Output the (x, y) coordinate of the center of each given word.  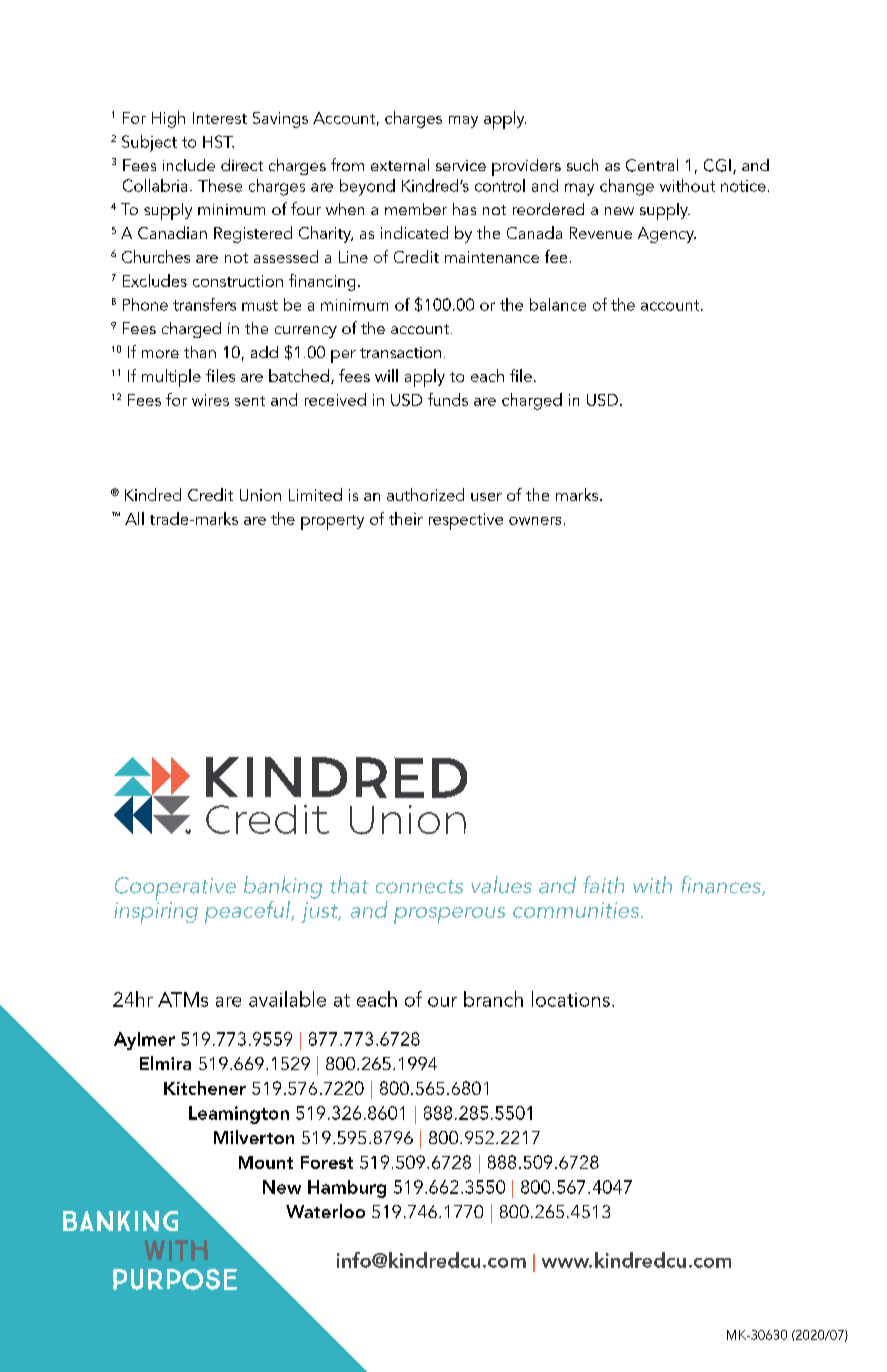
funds (448, 399)
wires (210, 400)
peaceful (248, 912)
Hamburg (347, 1189)
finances (722, 886)
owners (535, 521)
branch (493, 999)
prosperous (449, 915)
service (461, 165)
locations (571, 999)
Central (652, 165)
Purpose (175, 1279)
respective (466, 521)
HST (218, 141)
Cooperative (175, 888)
